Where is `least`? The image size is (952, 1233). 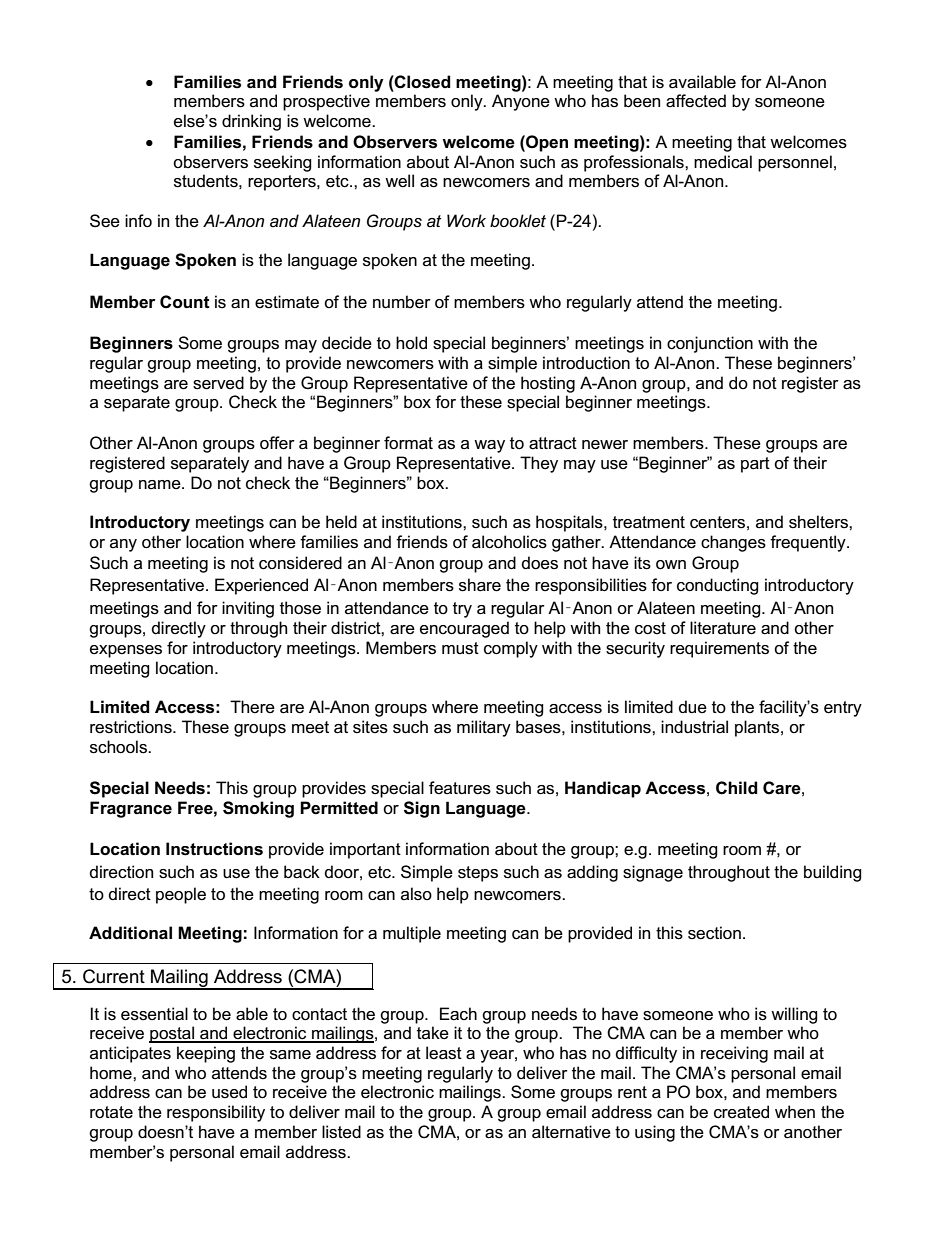 least is located at coordinates (444, 1053).
